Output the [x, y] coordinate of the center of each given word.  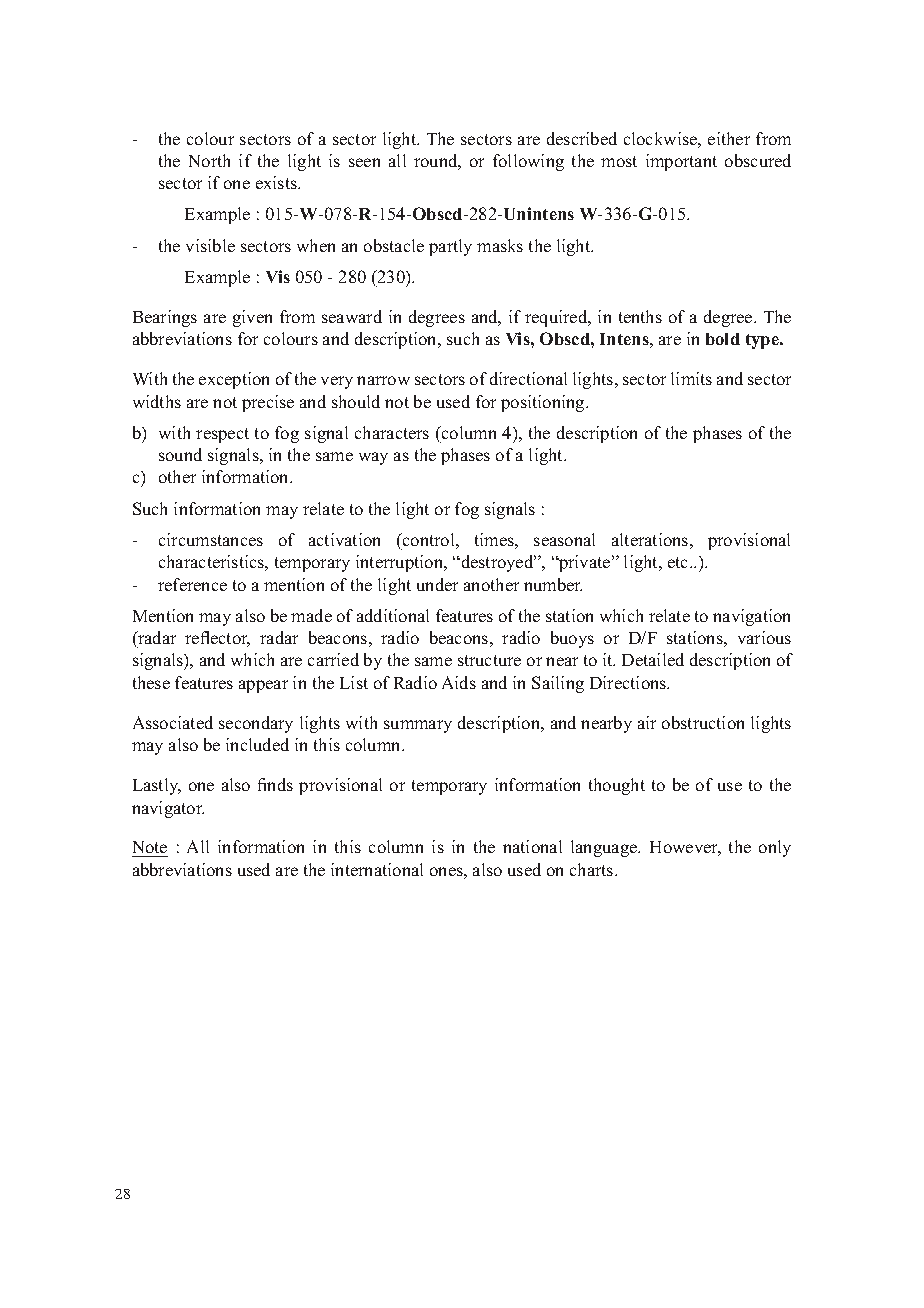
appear [263, 686]
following [528, 162]
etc [679, 562]
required [557, 318]
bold [723, 339]
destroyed [497, 563]
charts [593, 869]
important [681, 162]
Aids [459, 682]
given [252, 318]
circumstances [211, 539]
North [209, 160]
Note [150, 849]
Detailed [653, 659]
